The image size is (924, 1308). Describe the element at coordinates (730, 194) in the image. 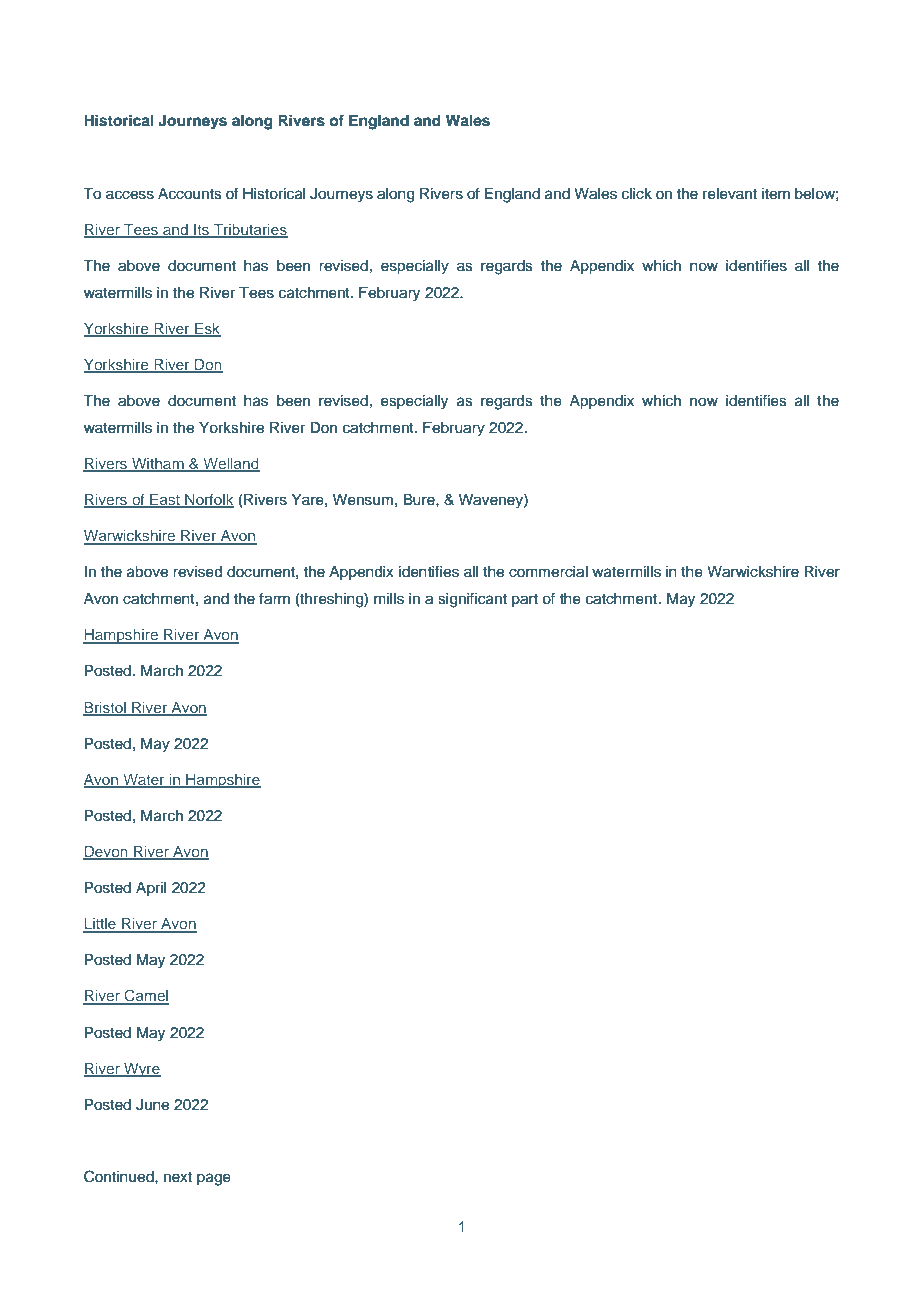

I see `relevant` at that location.
